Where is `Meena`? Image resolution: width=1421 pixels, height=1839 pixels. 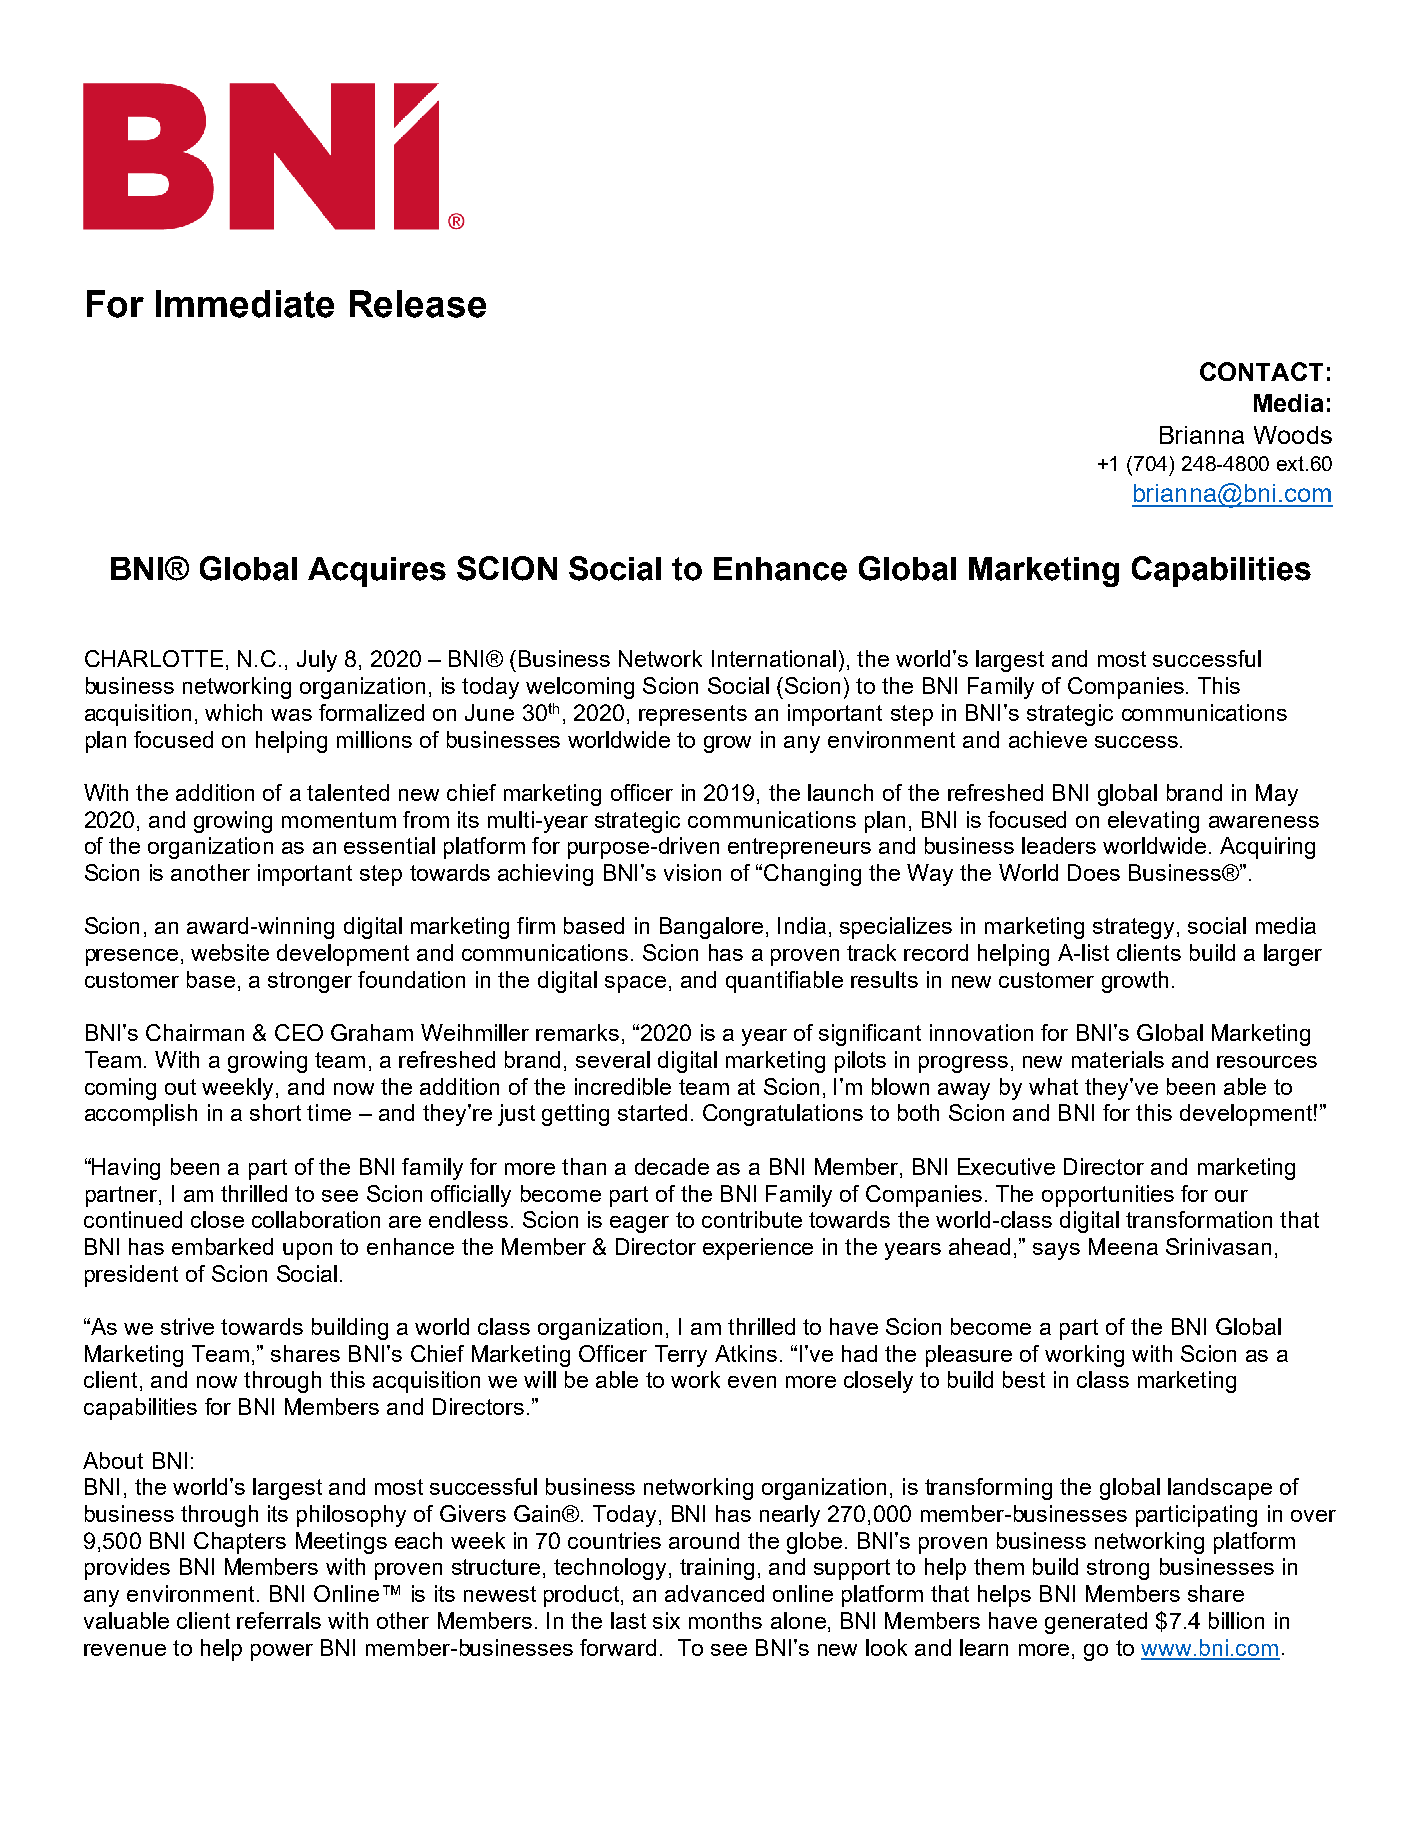
Meena is located at coordinates (1123, 1246).
